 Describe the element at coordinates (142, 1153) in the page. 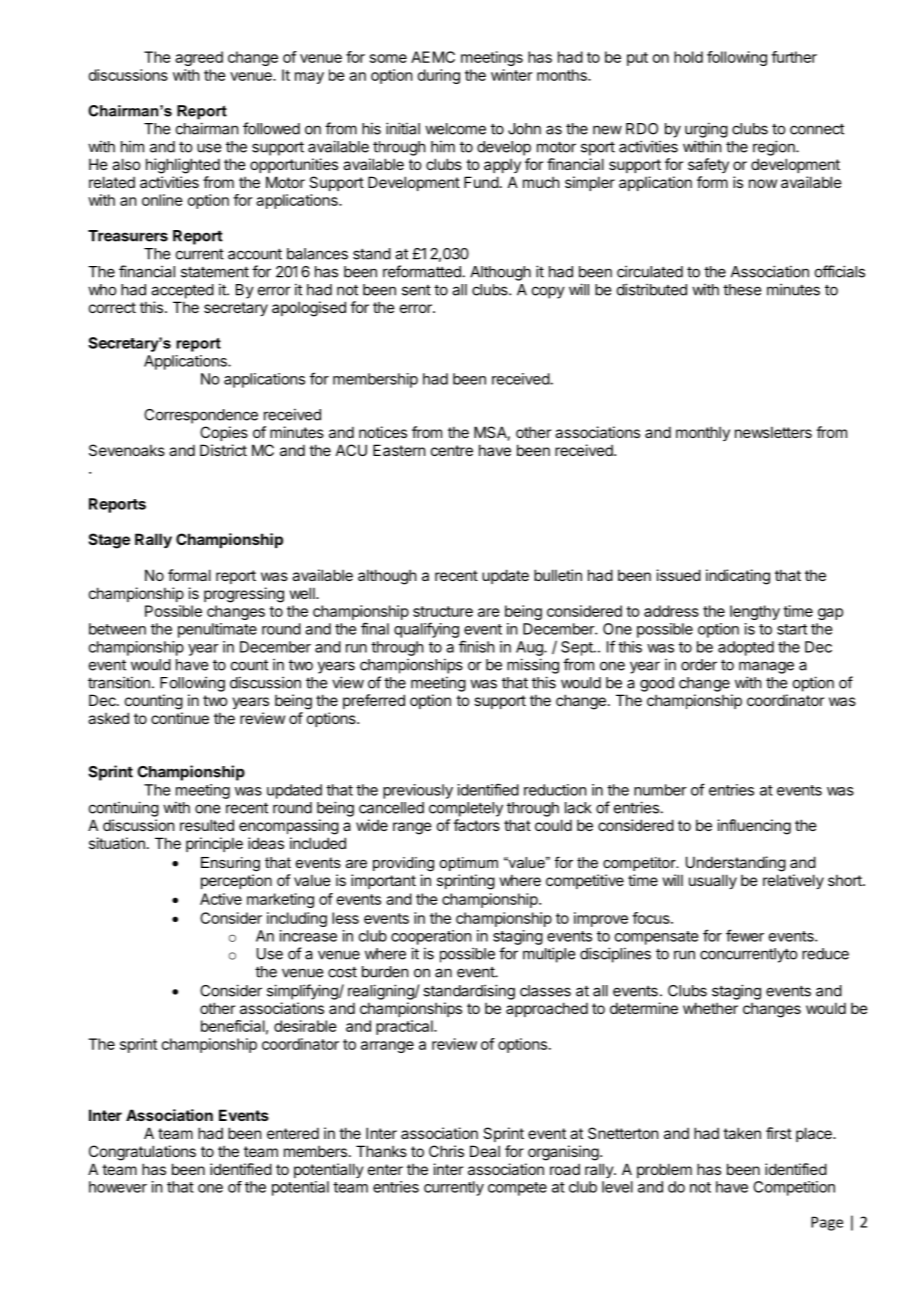

I see `Congratulations` at that location.
